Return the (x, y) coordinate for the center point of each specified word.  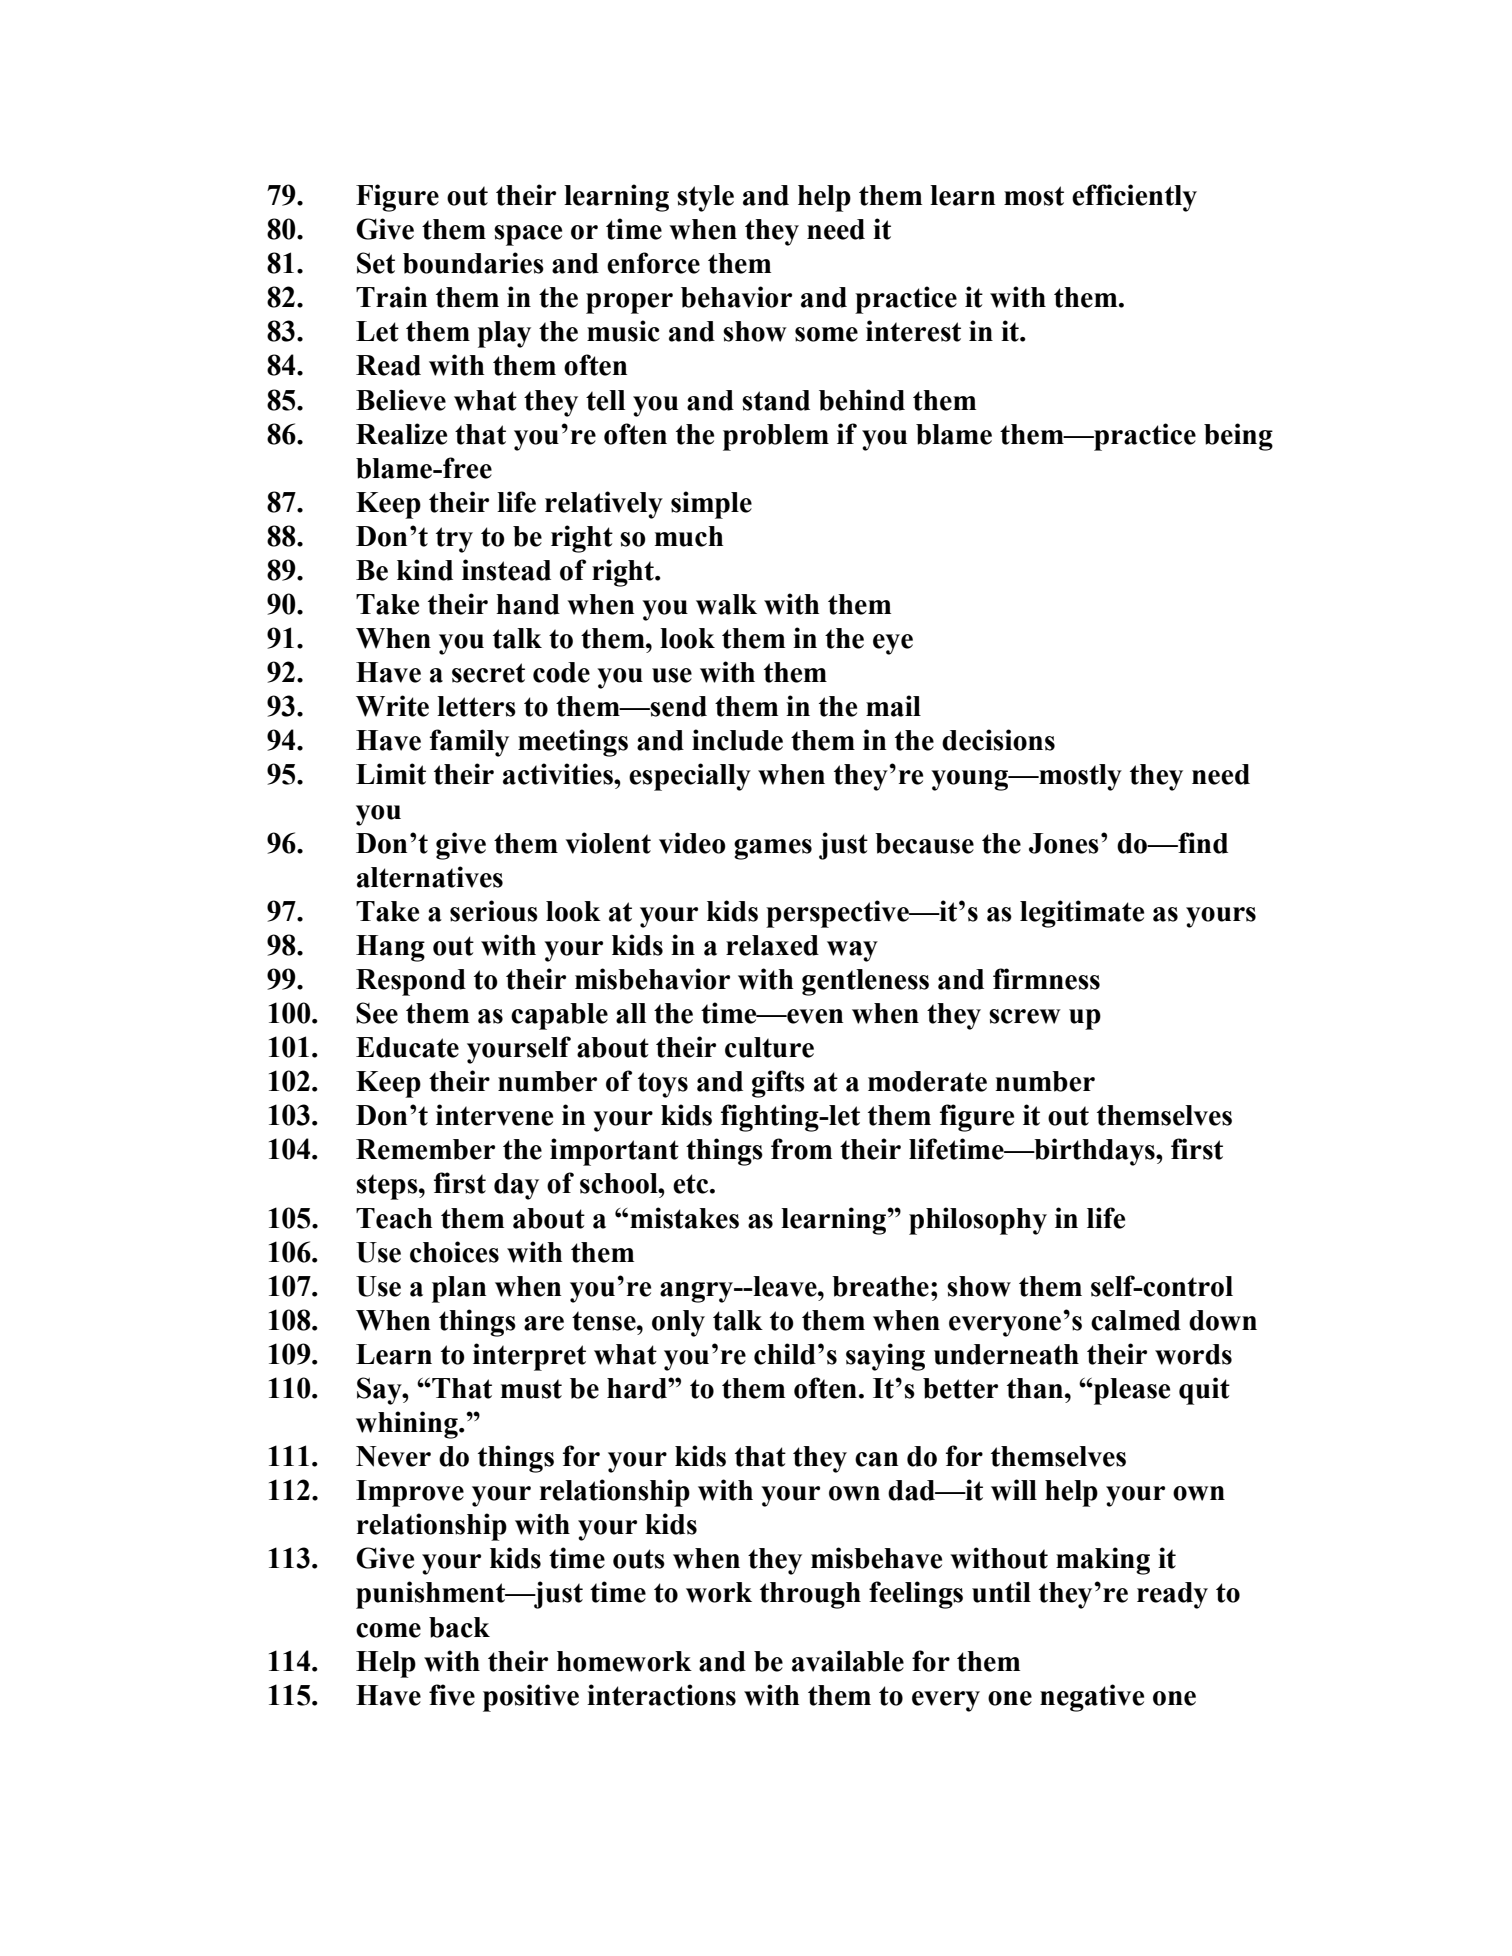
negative (1092, 1698)
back (459, 1627)
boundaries (473, 263)
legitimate (1082, 914)
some (826, 334)
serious (494, 911)
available (848, 1661)
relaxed (772, 945)
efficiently (1134, 198)
